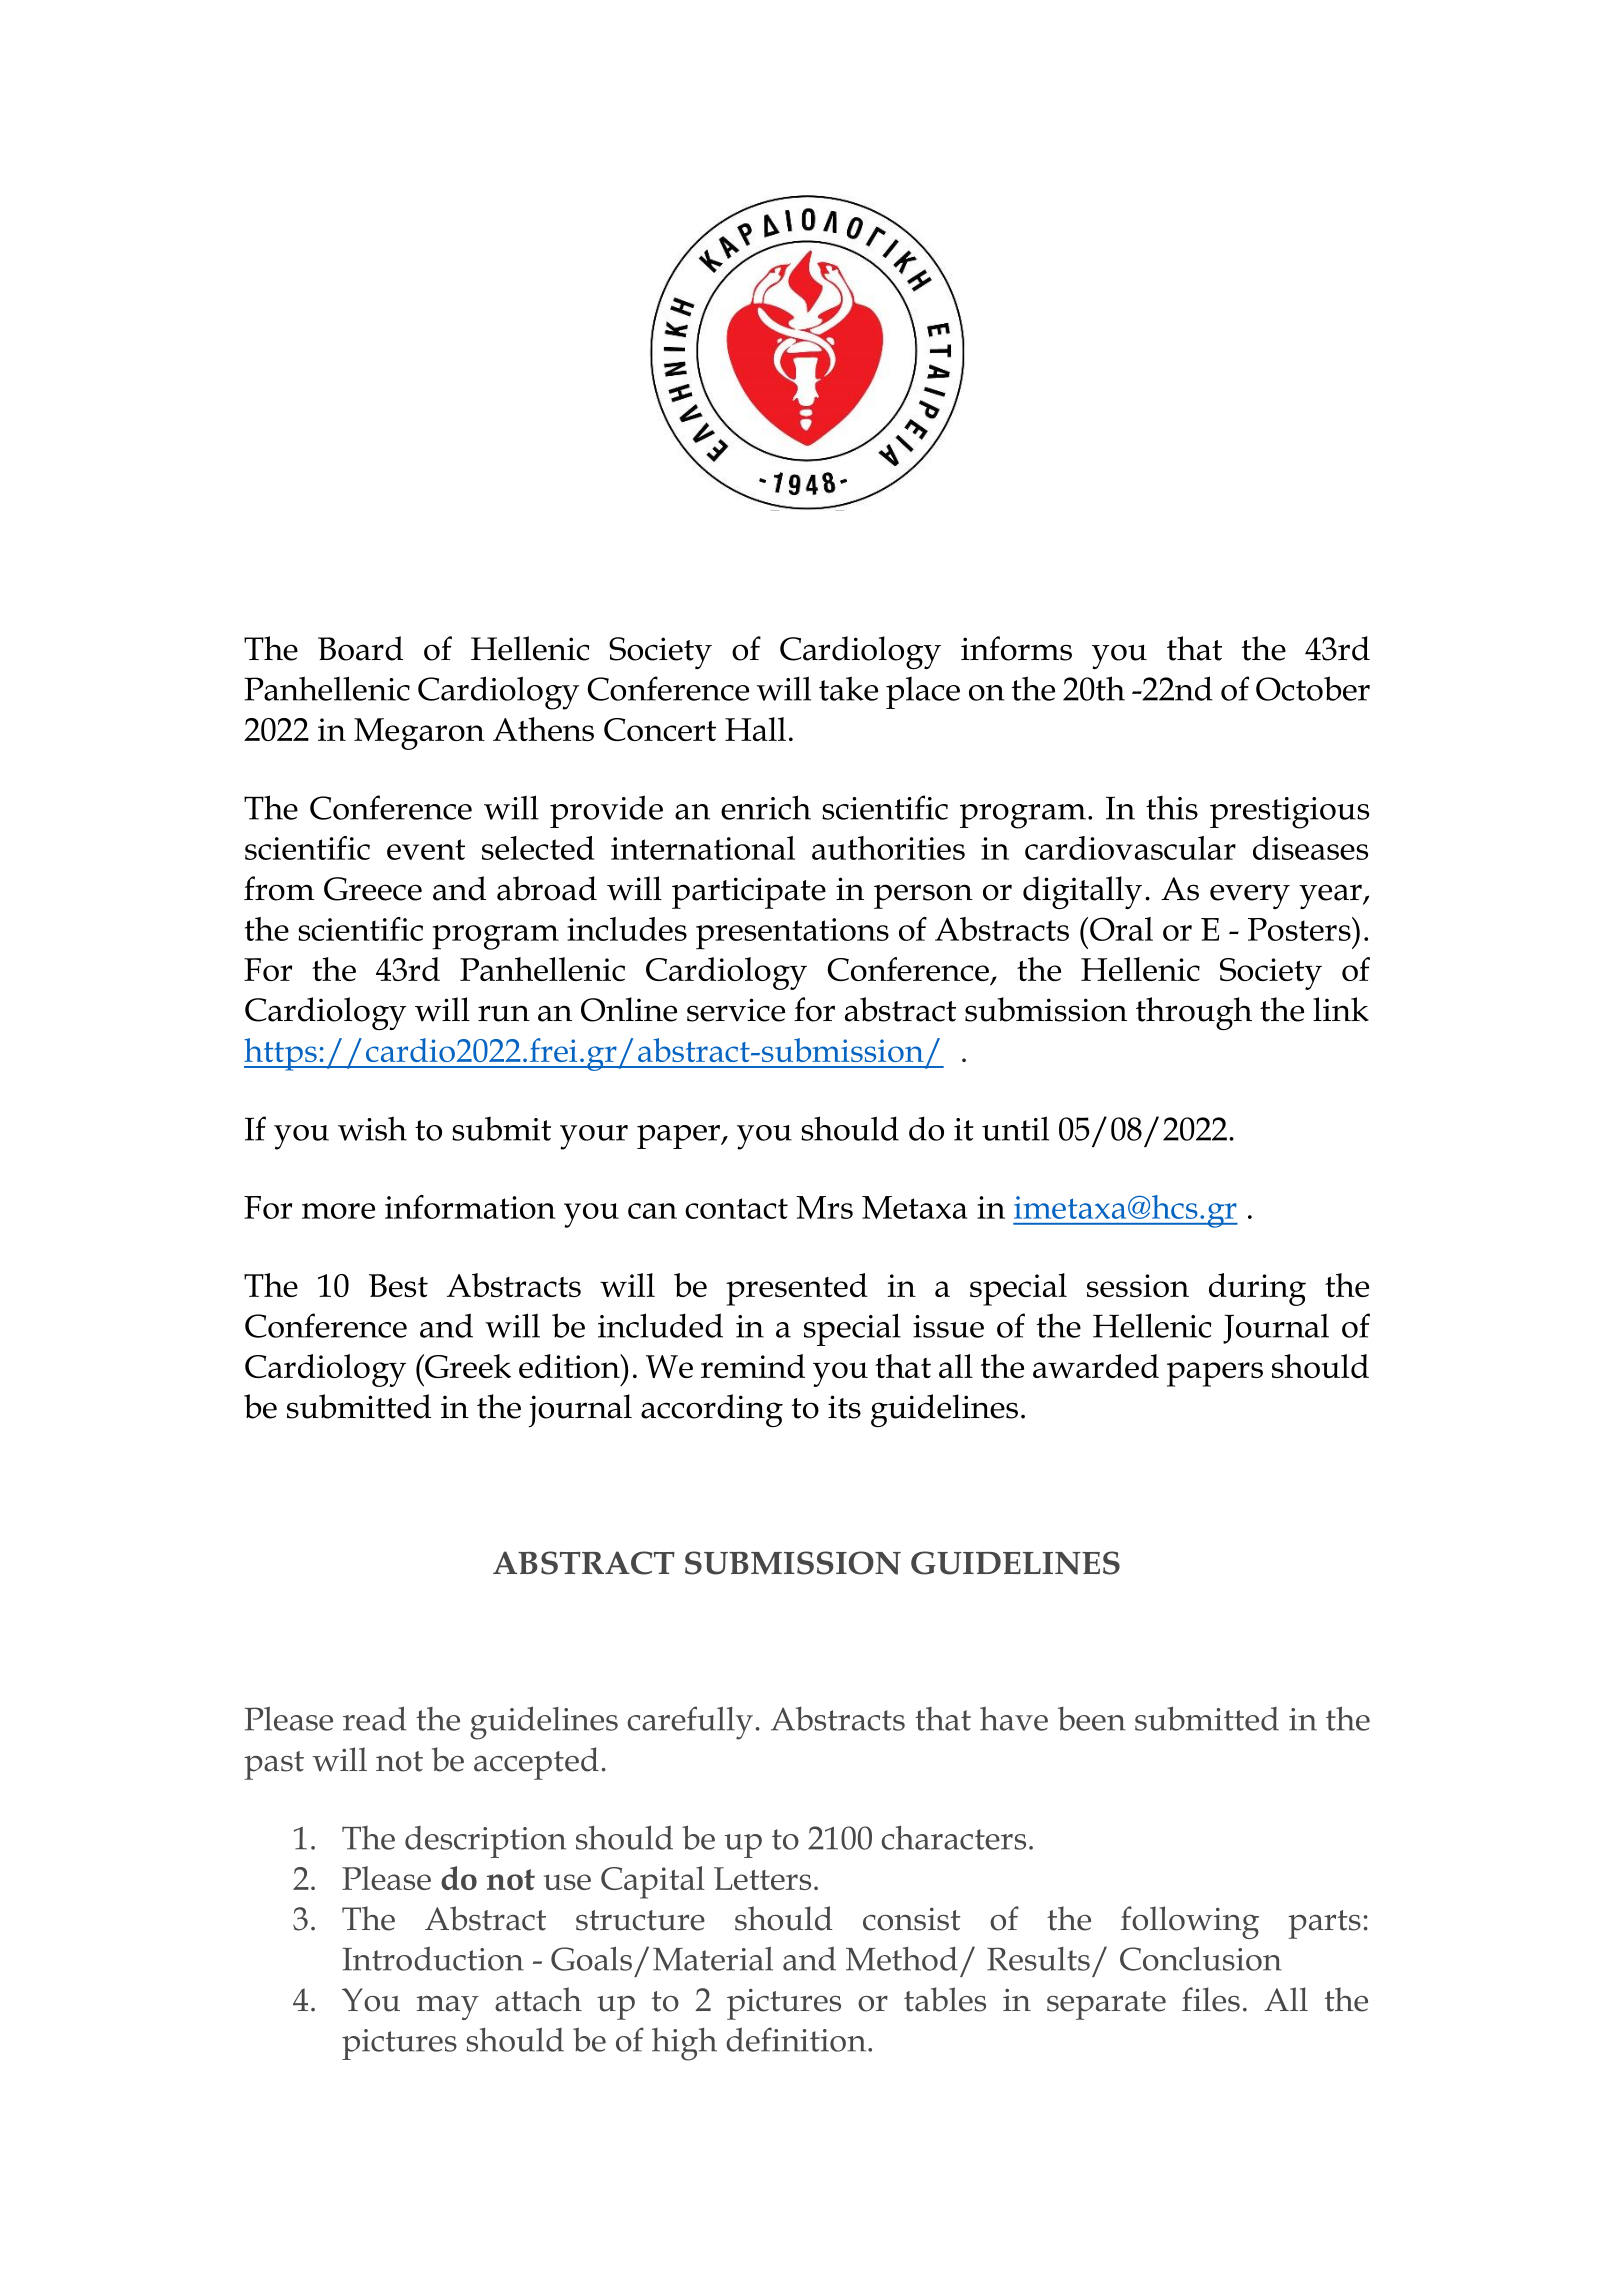 Image resolution: width=1614 pixels, height=2282 pixels. Describe the element at coordinates (372, 1128) in the document. I see `wish` at that location.
